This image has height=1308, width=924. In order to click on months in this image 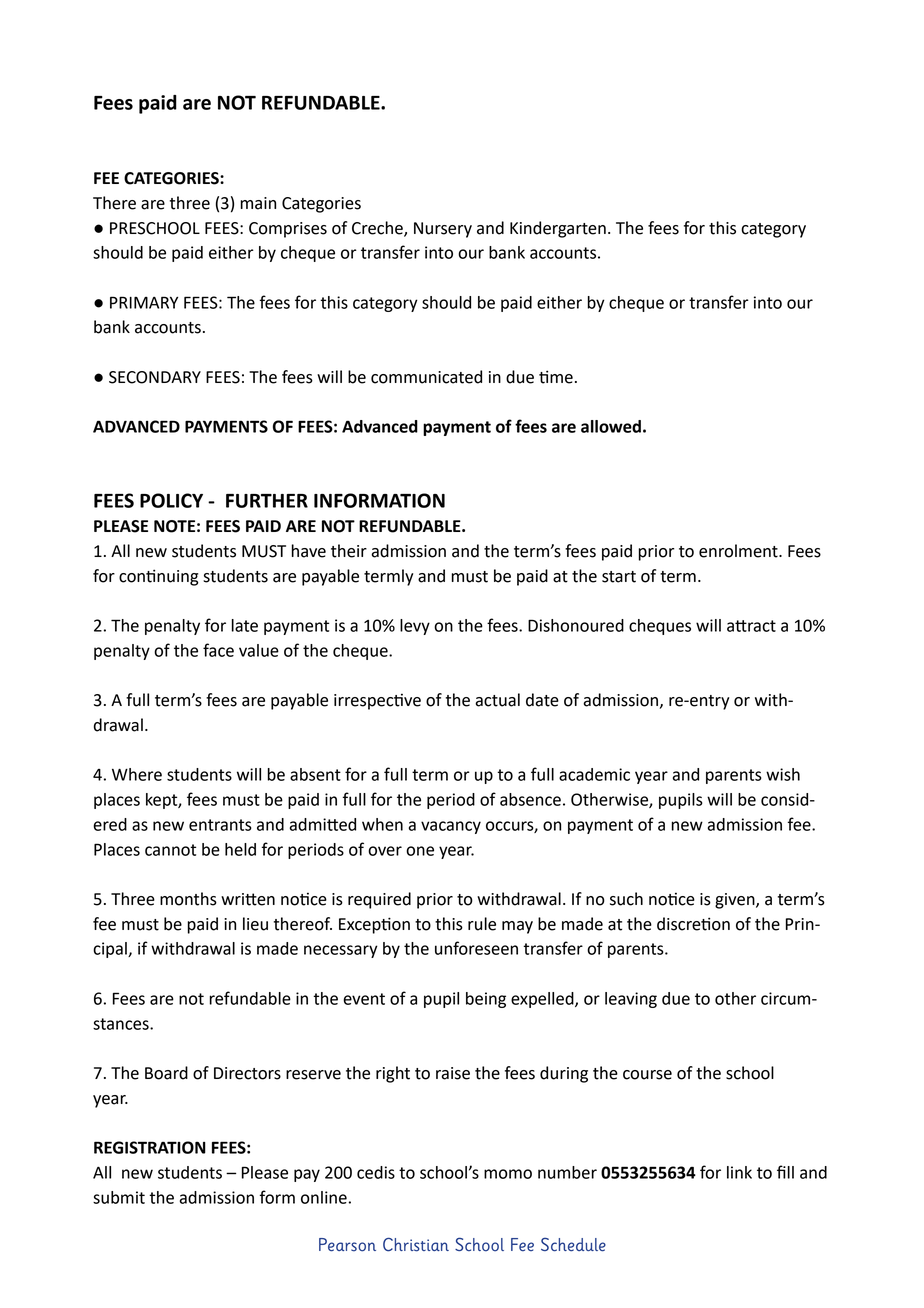, I will do `click(188, 899)`.
